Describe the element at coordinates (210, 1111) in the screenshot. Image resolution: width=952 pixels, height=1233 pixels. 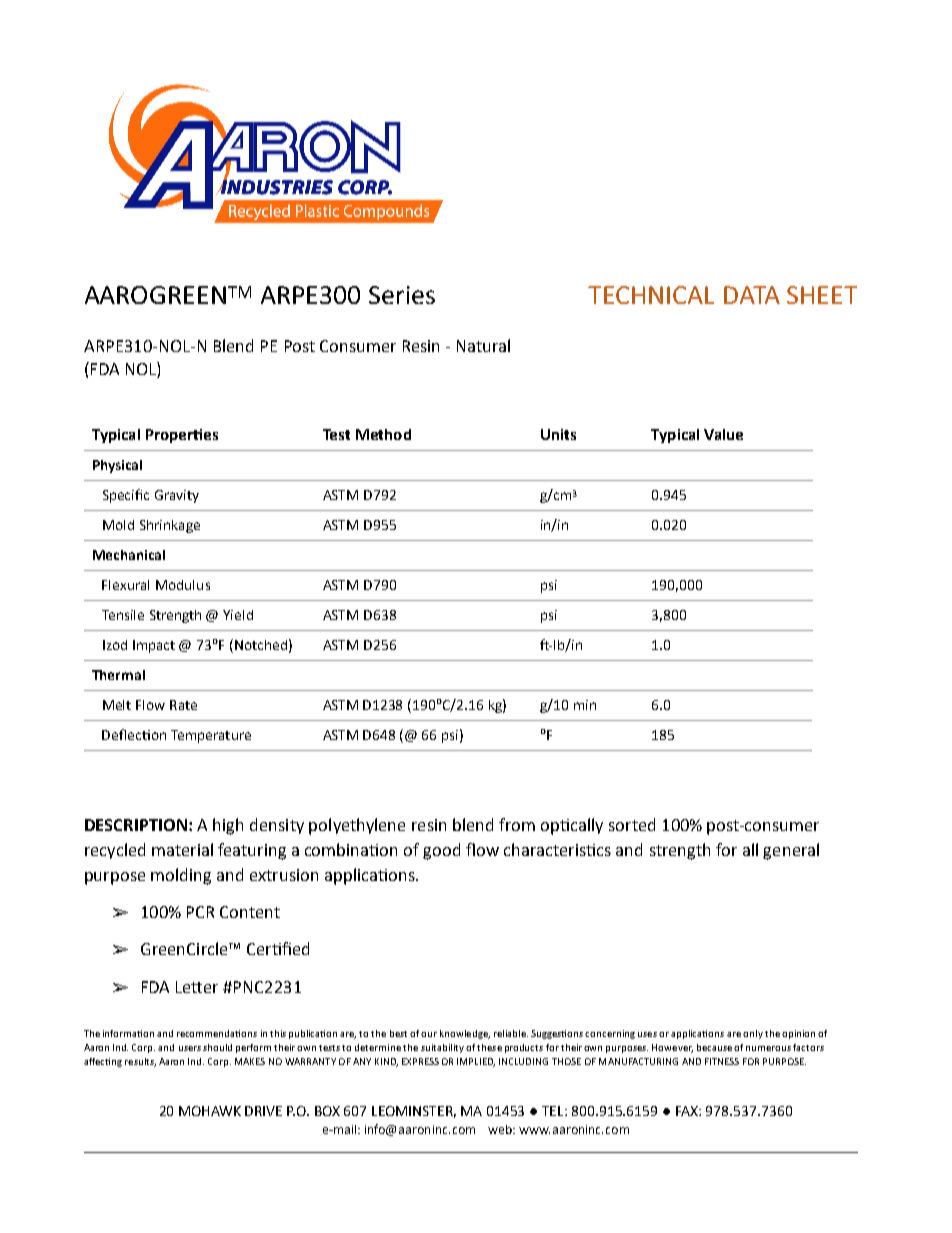
I see `MOHAWK` at that location.
